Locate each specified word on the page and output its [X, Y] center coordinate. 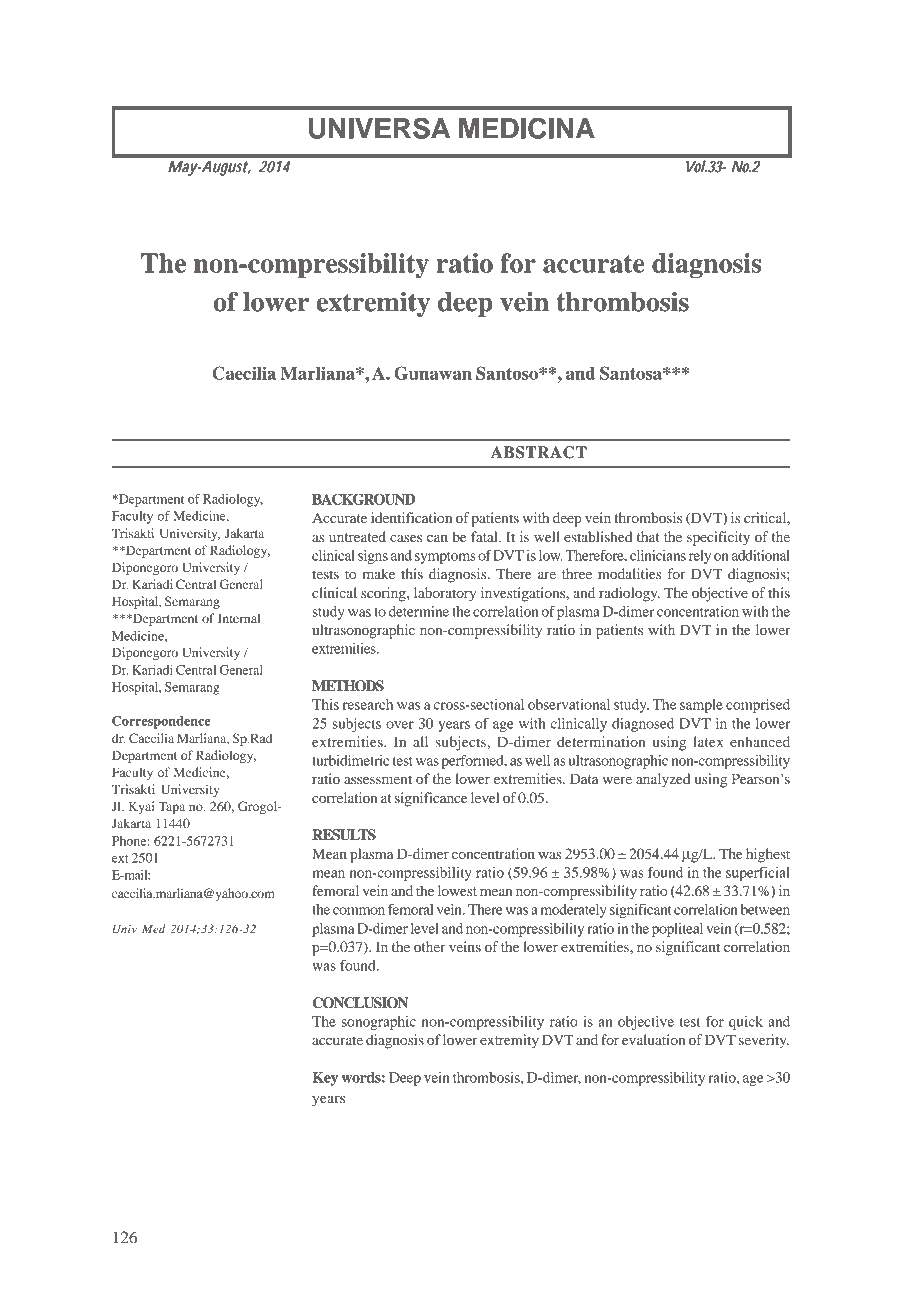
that [648, 536]
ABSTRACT [539, 452]
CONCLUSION [360, 1003]
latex [708, 741]
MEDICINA [527, 128]
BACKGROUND [363, 499]
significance [431, 799]
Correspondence [161, 722]
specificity [718, 538]
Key [325, 1079]
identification [411, 517]
